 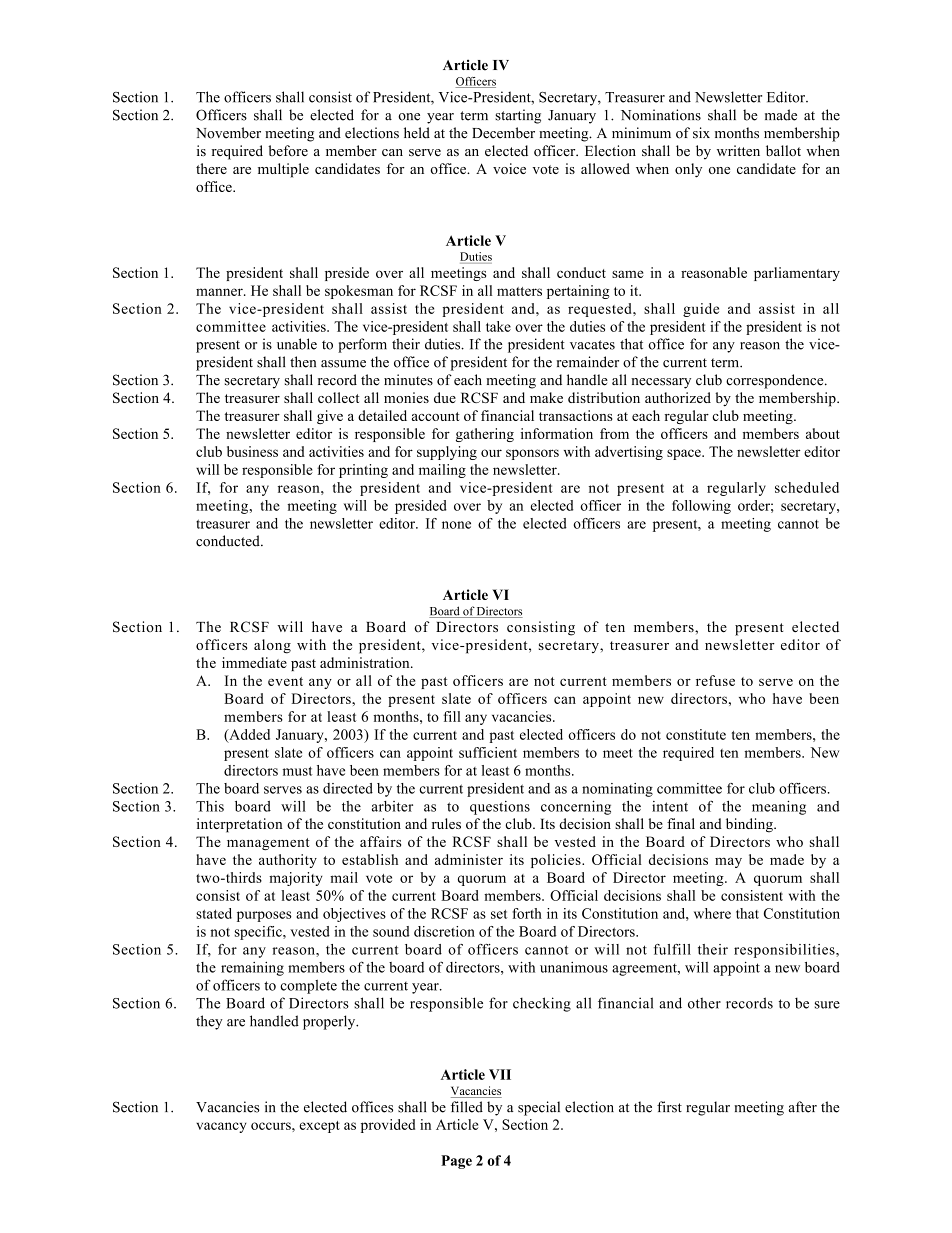 What do you see at coordinates (738, 150) in the screenshot?
I see `written` at bounding box center [738, 150].
